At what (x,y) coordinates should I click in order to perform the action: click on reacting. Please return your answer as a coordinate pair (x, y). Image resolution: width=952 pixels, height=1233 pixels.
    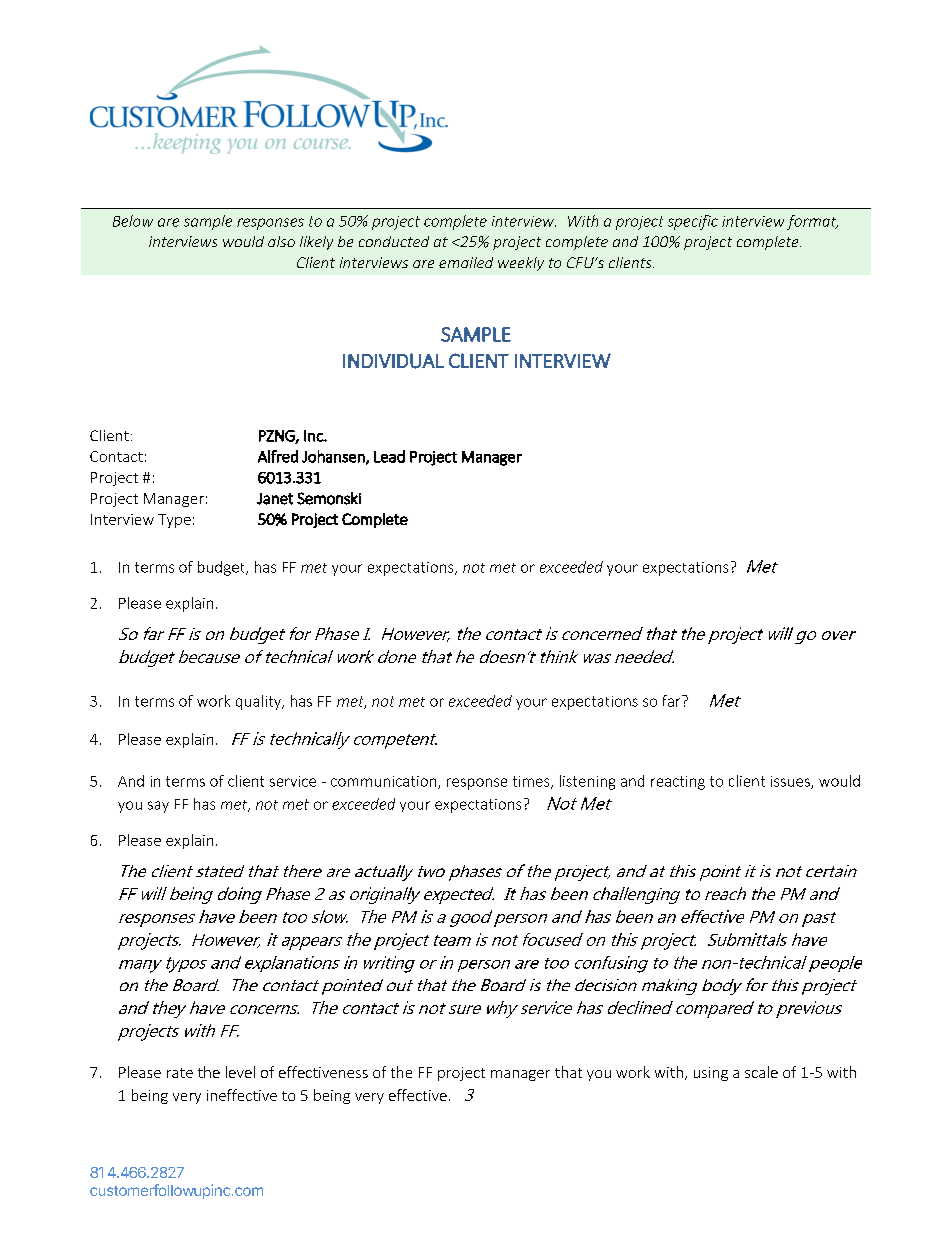
    Looking at the image, I should click on (678, 783).
